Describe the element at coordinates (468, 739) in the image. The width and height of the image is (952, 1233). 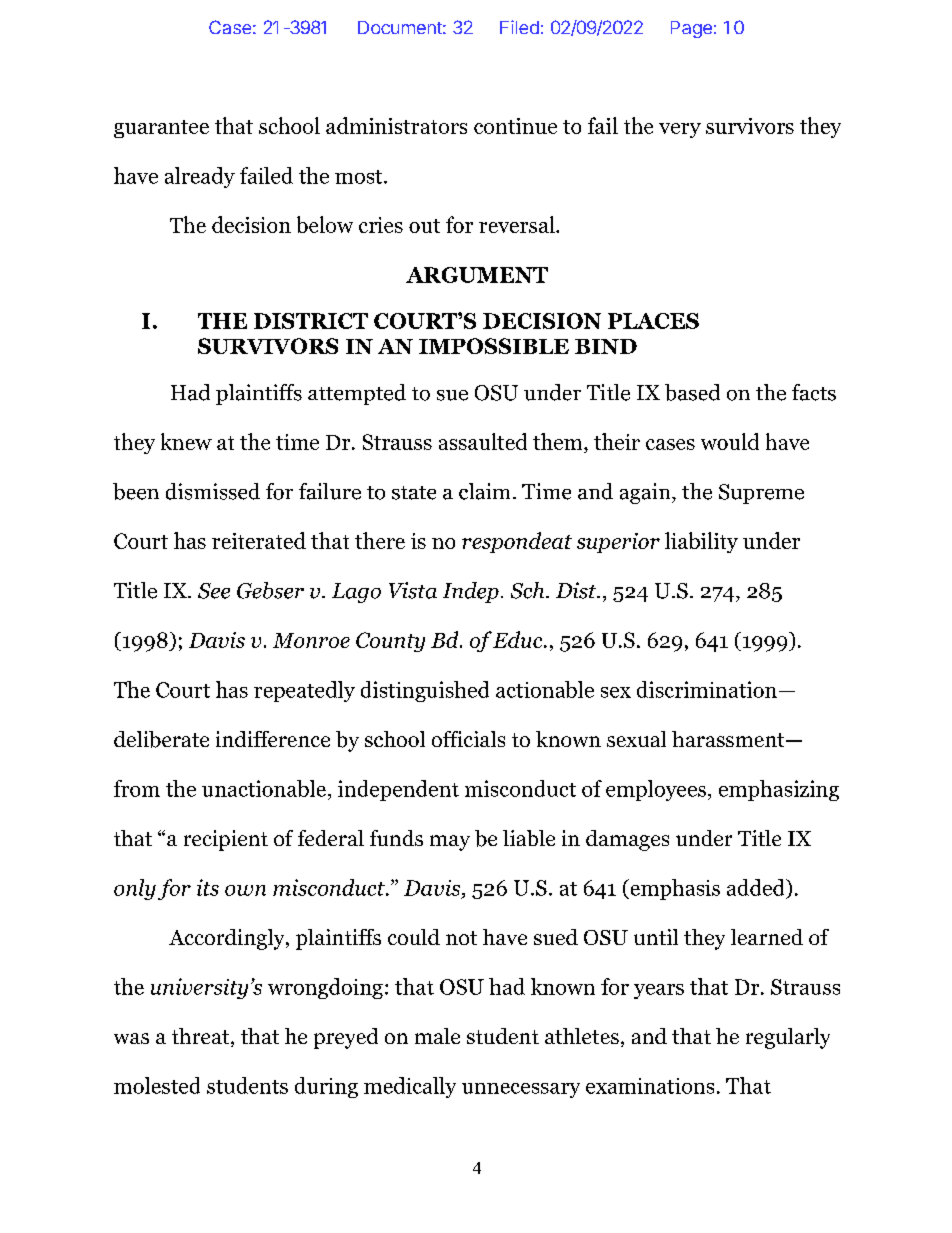
I see `officials` at that location.
